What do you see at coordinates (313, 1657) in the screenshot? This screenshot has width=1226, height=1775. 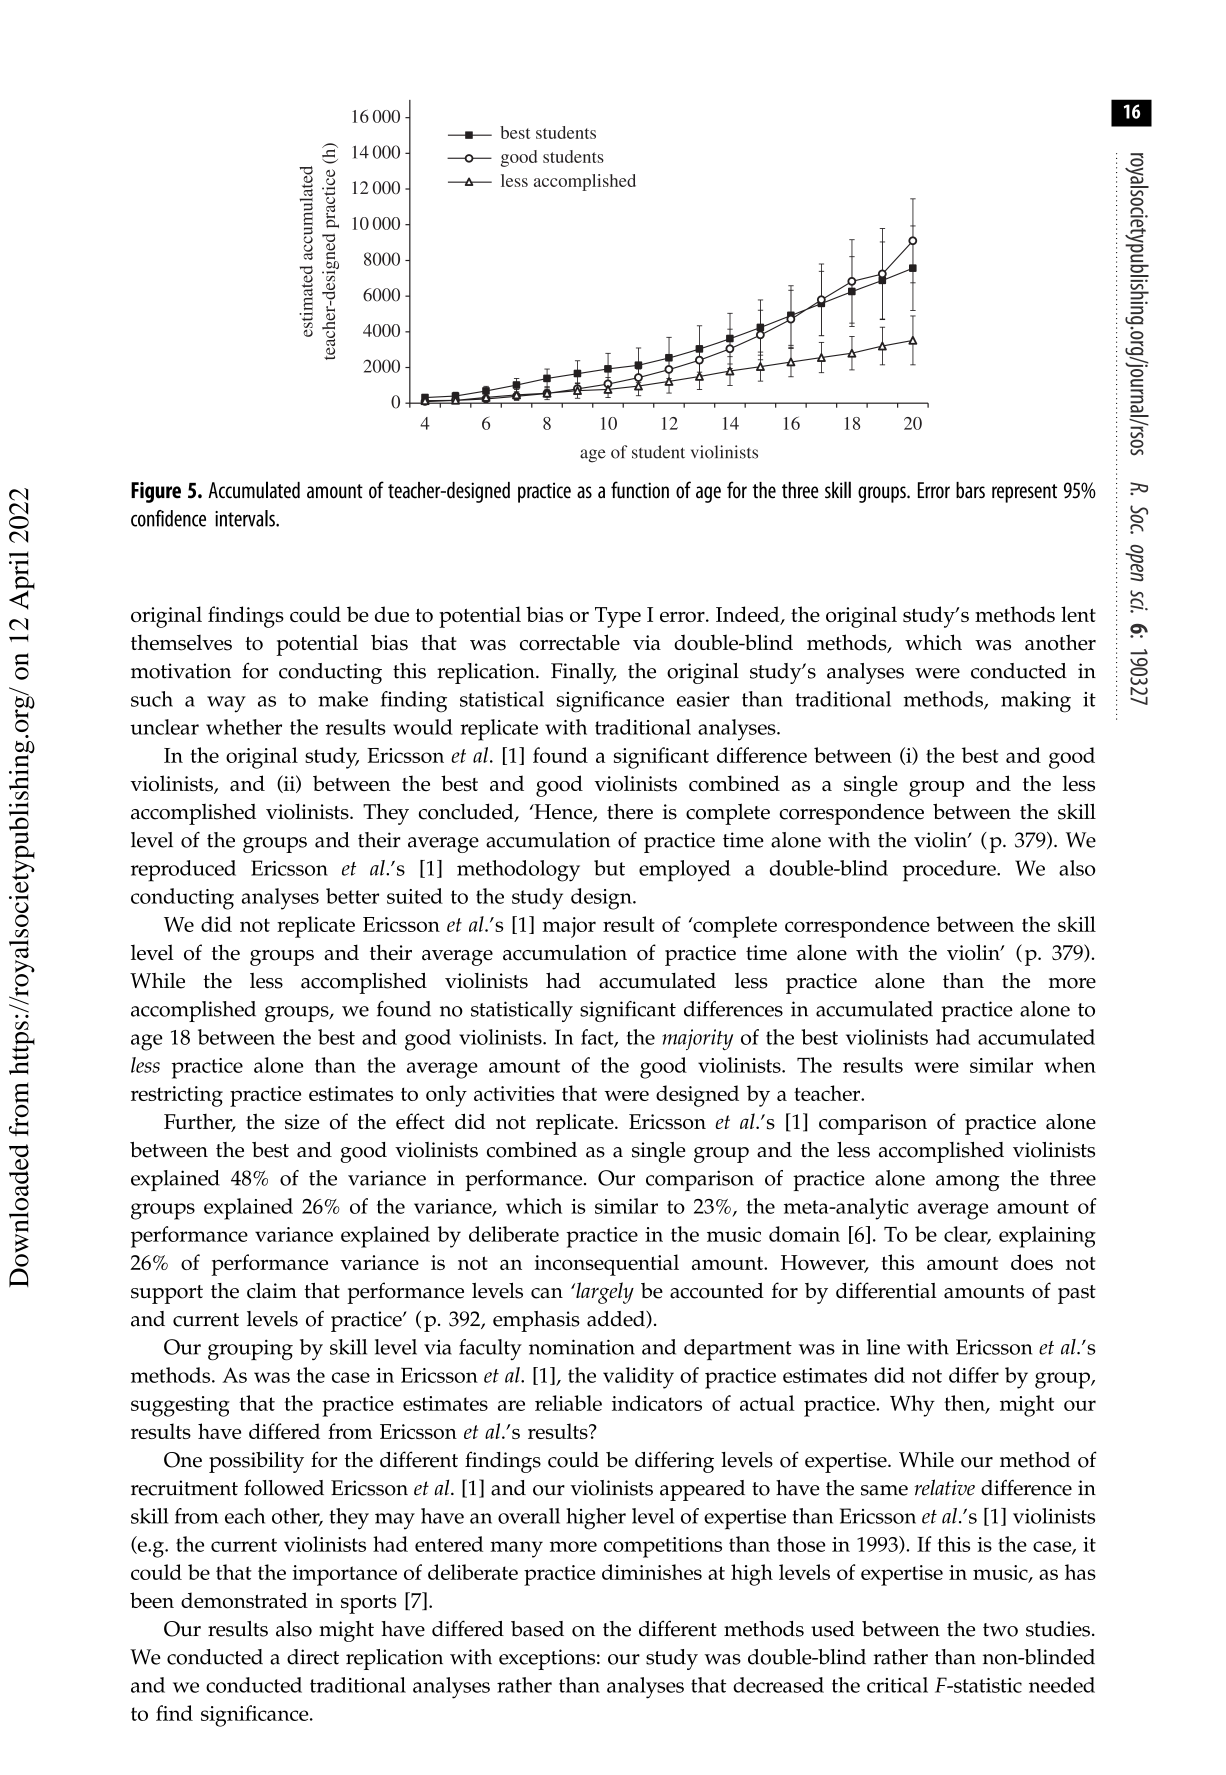 I see `direct` at bounding box center [313, 1657].
